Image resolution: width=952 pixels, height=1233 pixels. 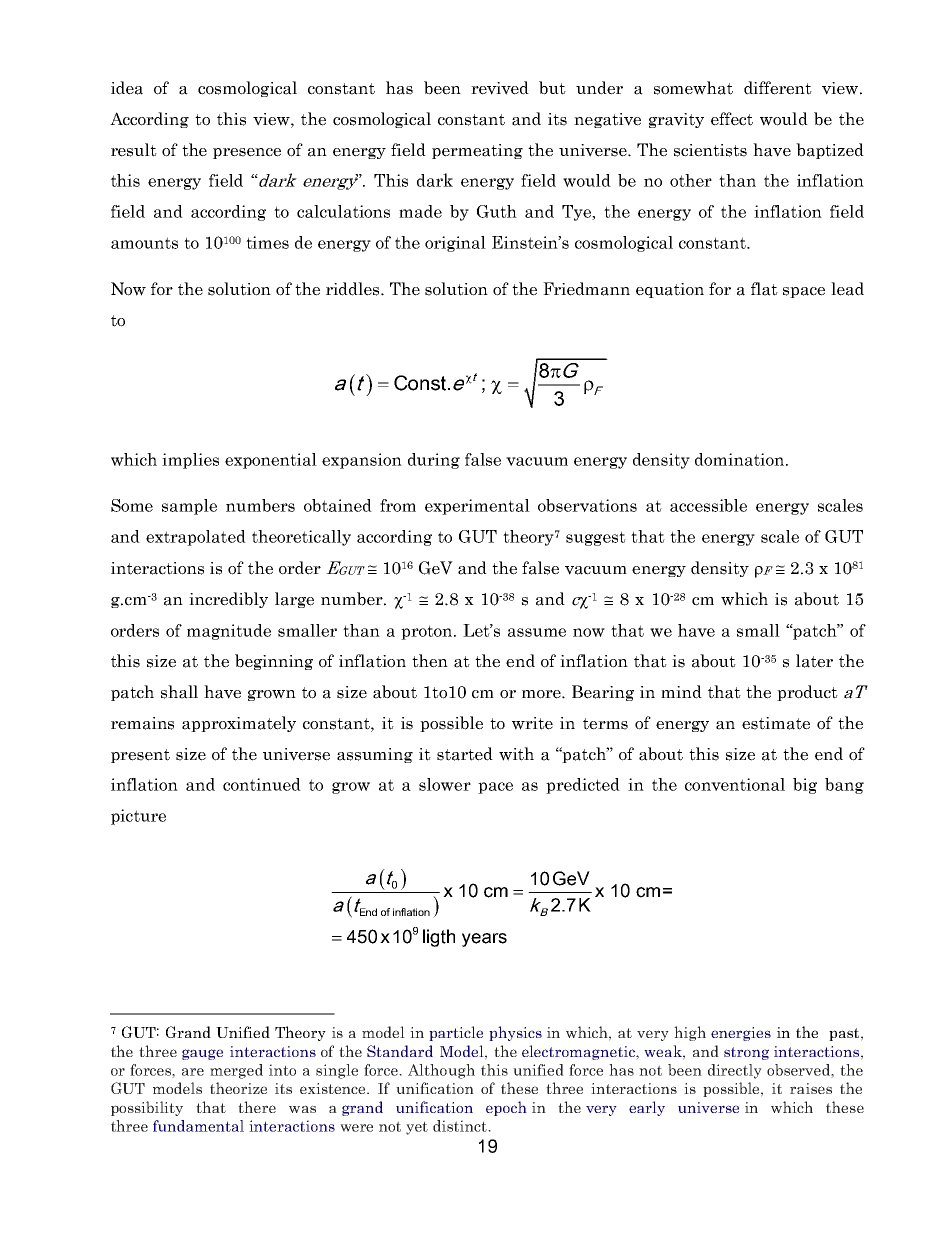 I want to click on picture, so click(x=138, y=817).
